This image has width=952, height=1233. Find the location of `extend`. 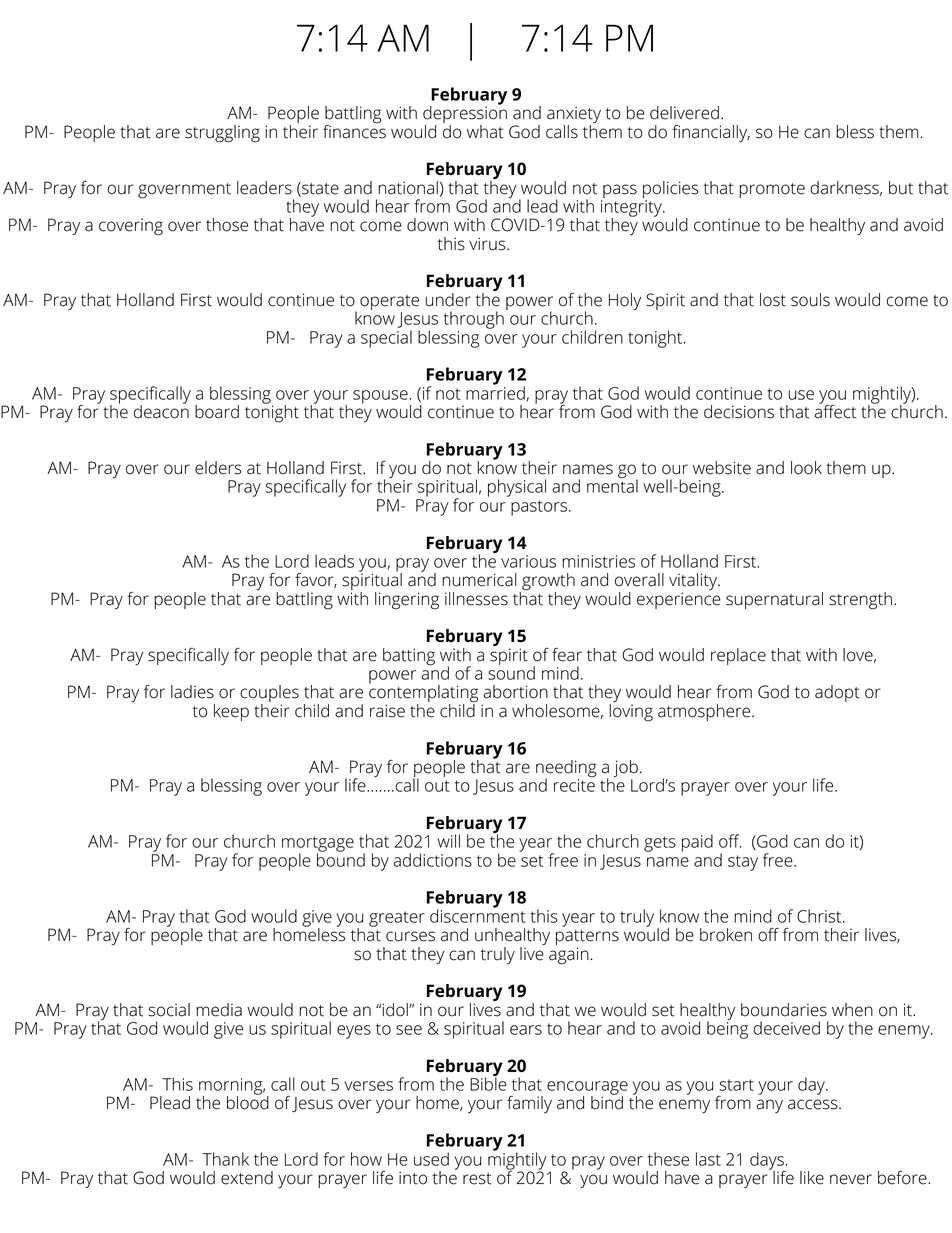

extend is located at coordinates (247, 1178).
